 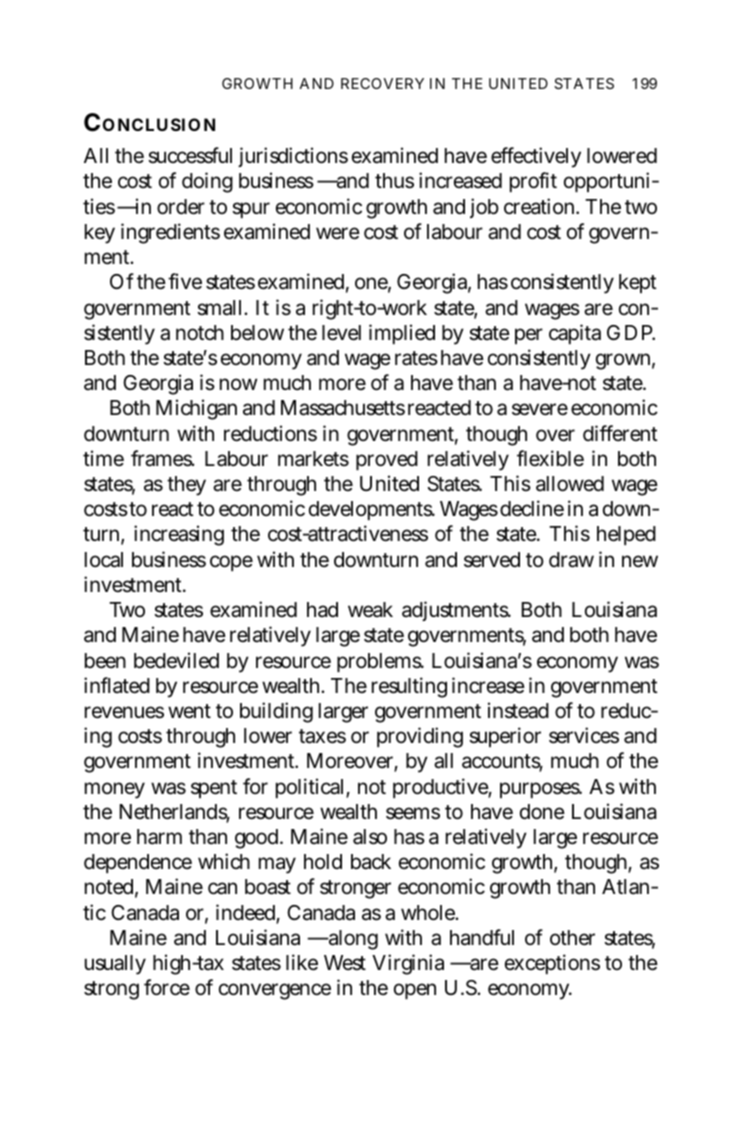 I want to click on taxes, so click(x=322, y=736).
